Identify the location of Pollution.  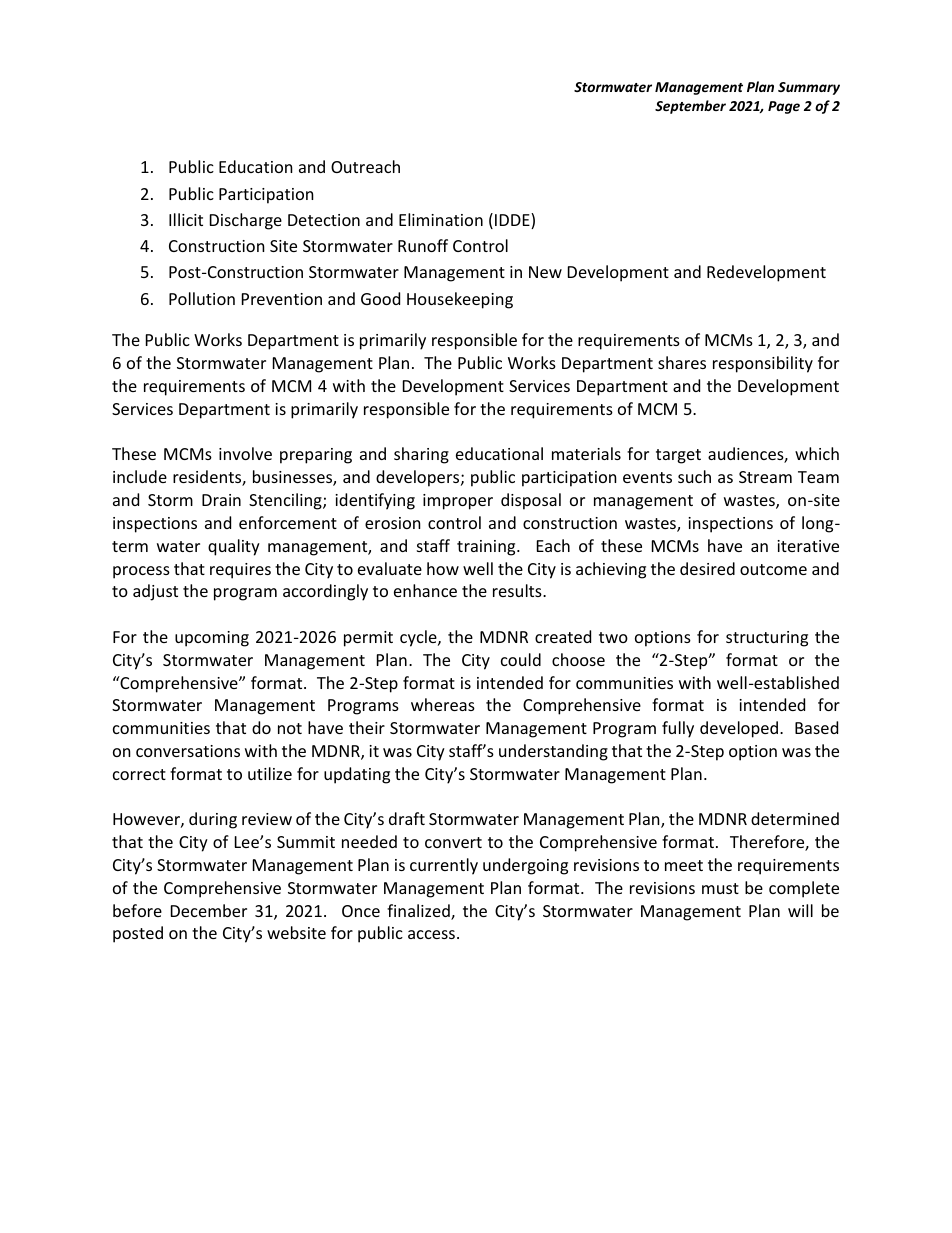
(202, 298).
